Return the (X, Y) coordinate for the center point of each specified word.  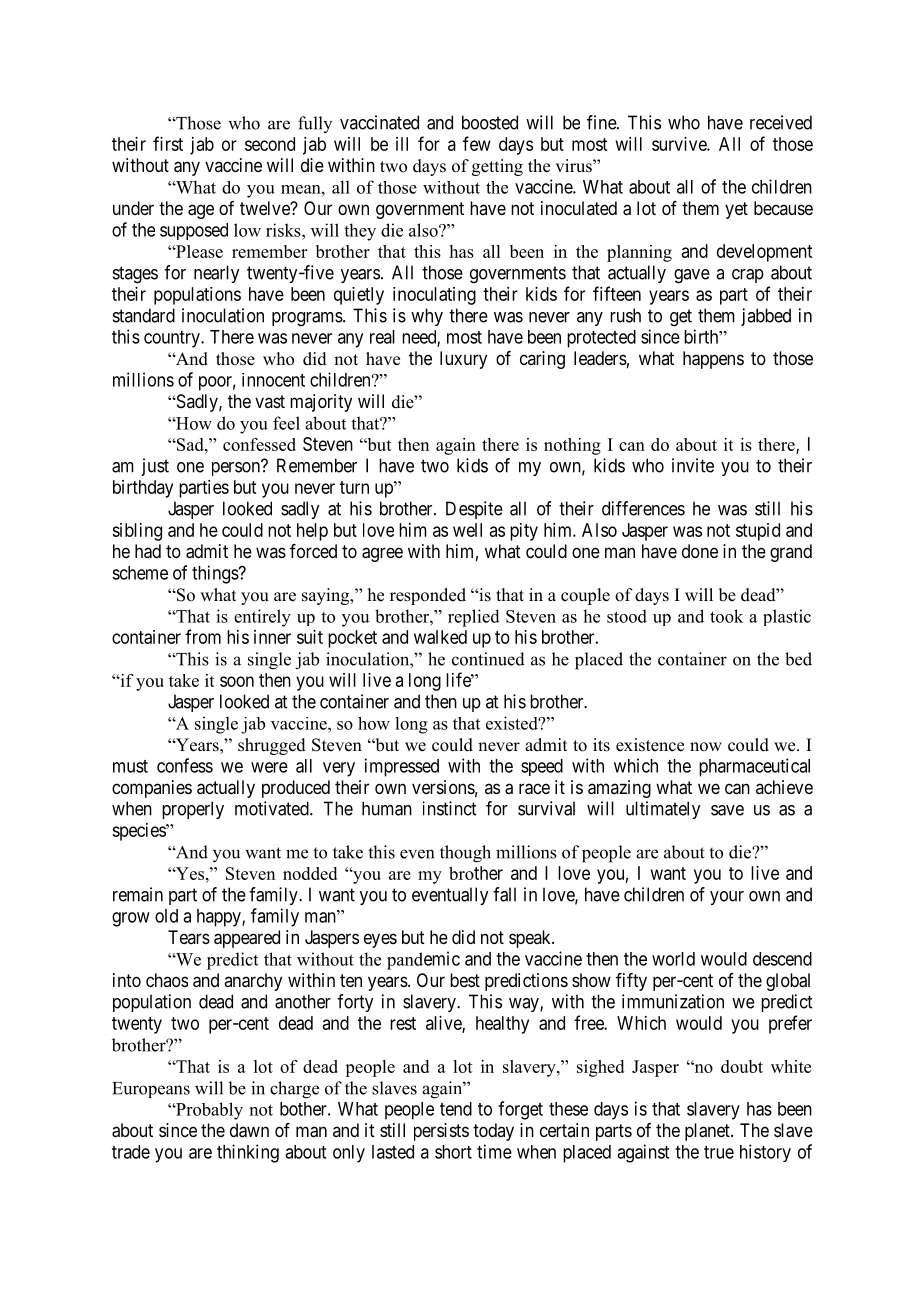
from (203, 636)
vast (270, 401)
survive (680, 144)
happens (713, 360)
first (168, 143)
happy (220, 918)
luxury (463, 360)
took (726, 616)
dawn (249, 1130)
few (477, 143)
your (727, 898)
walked (440, 637)
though (465, 854)
